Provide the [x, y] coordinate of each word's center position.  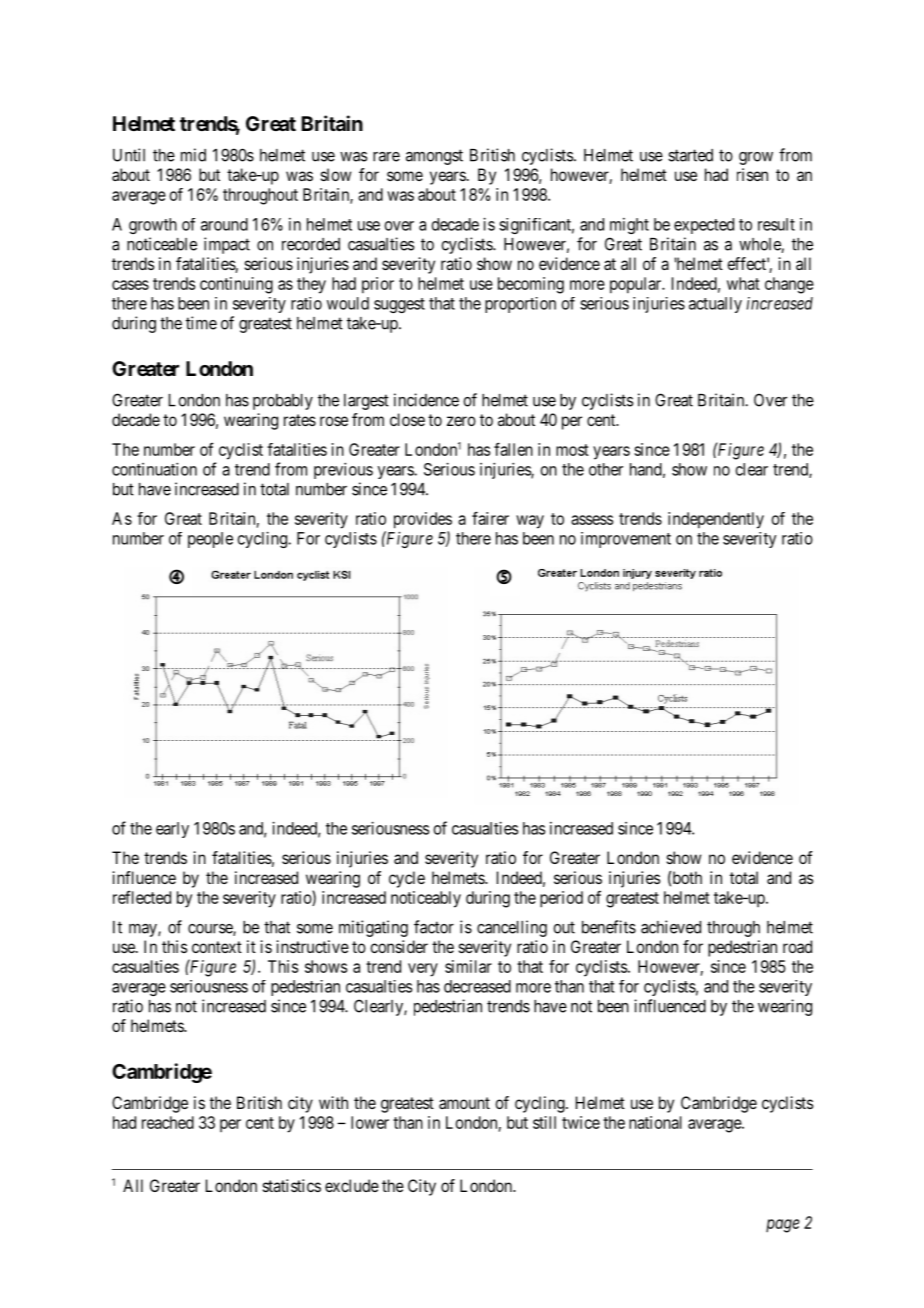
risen [752, 174]
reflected [142, 897]
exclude [352, 1185]
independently [716, 520]
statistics [292, 1185]
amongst [434, 157]
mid [193, 155]
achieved [671, 927]
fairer [490, 518]
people [210, 540]
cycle [407, 879]
